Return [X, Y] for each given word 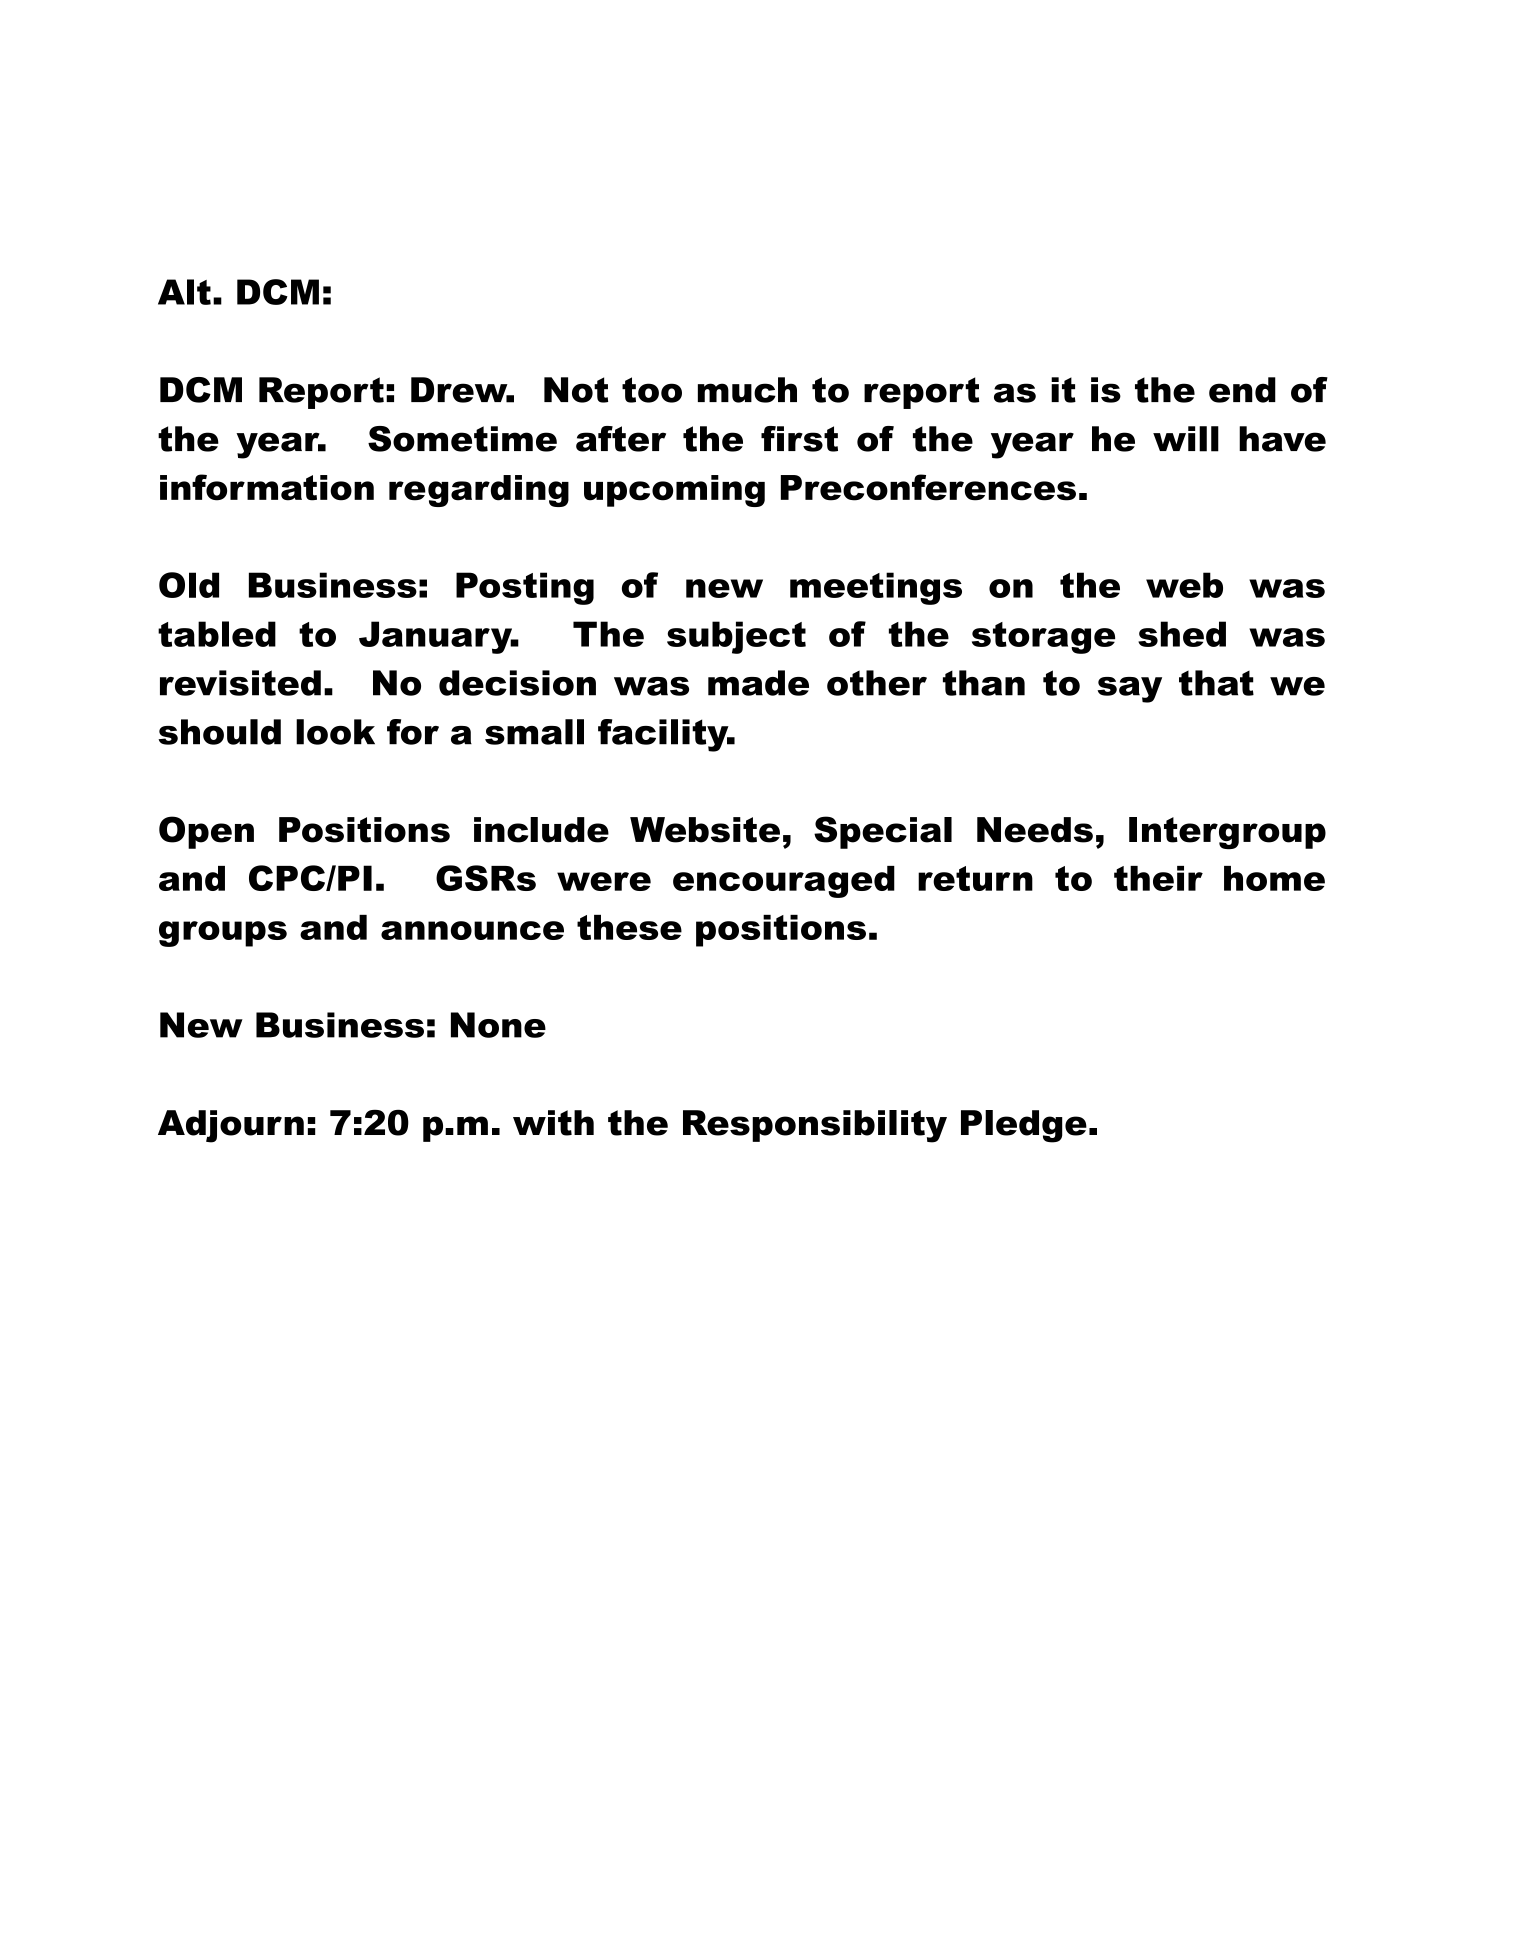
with [553, 1123]
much [747, 390]
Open [206, 832]
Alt [184, 292]
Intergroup [1227, 833]
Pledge [1024, 1126]
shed [1182, 634]
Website [705, 830]
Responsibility [815, 1126]
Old [189, 585]
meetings [876, 588]
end [1242, 390]
